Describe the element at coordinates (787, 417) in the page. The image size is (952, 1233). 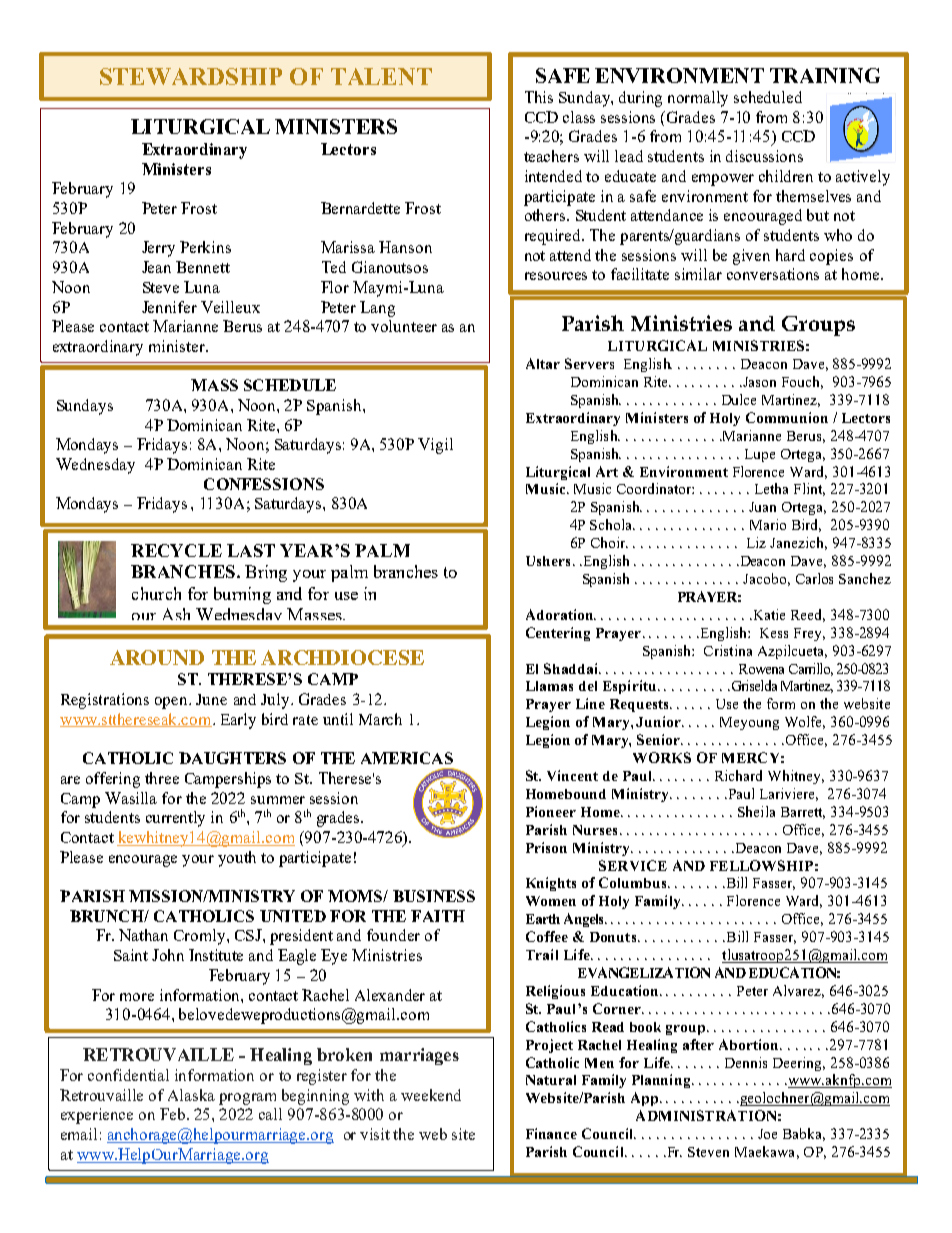
I see `Communion` at that location.
